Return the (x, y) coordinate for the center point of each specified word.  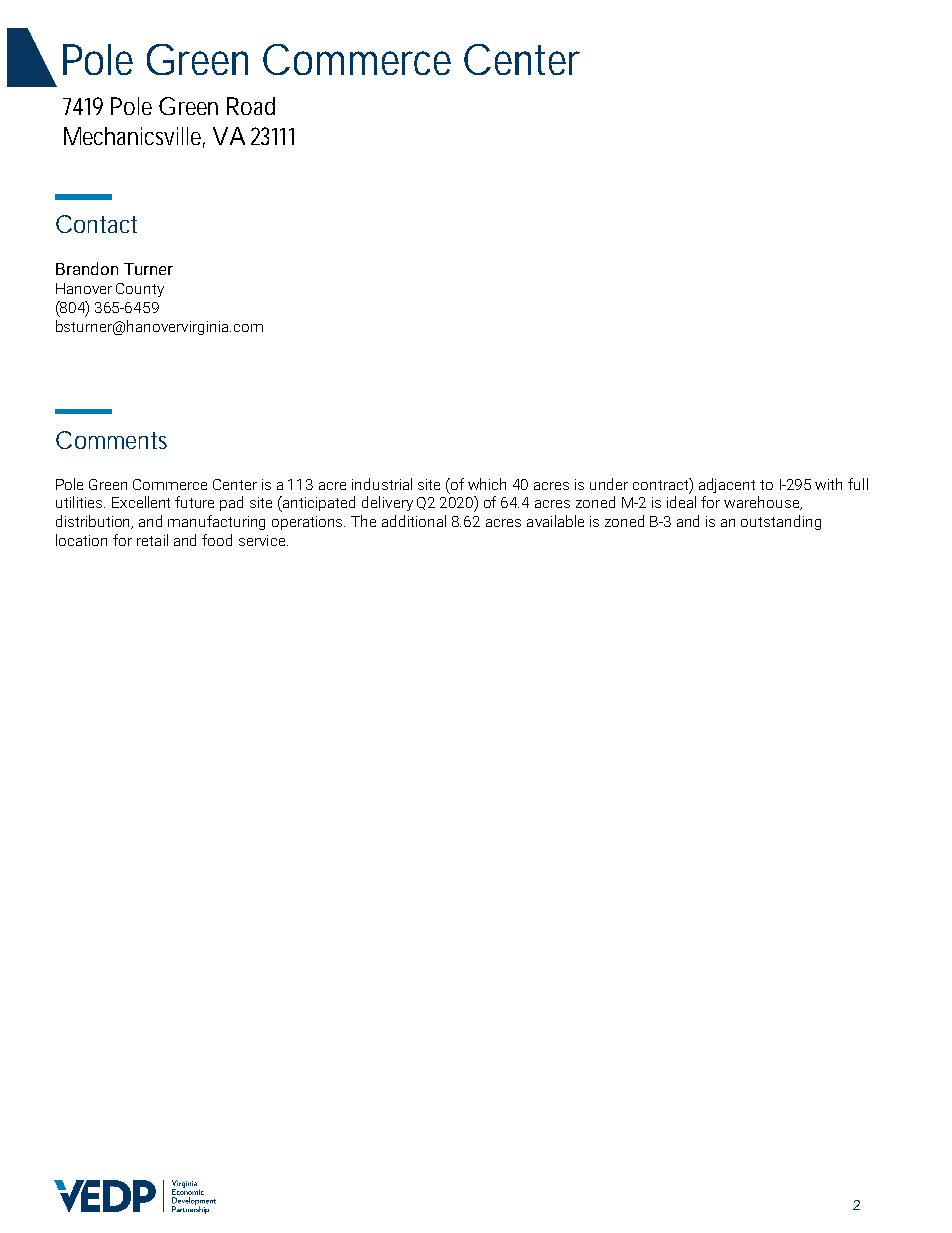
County (140, 290)
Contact (96, 224)
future (194, 502)
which (487, 484)
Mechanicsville (132, 136)
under (609, 484)
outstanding (781, 522)
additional (414, 521)
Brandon (87, 268)
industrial (382, 484)
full (858, 484)
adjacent (727, 485)
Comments (111, 440)
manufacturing (216, 522)
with (828, 484)
